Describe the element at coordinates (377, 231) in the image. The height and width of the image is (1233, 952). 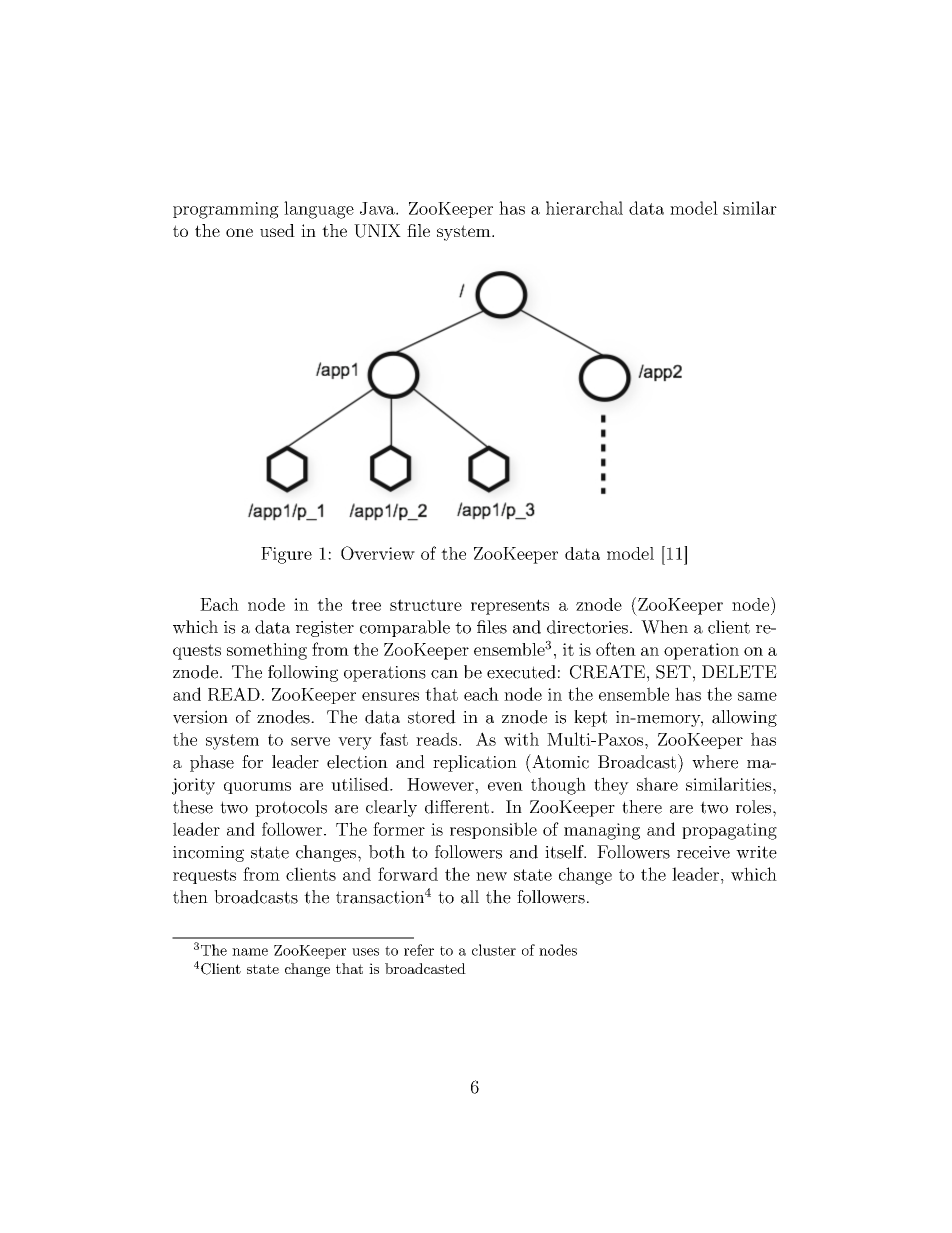
I see `UNIX` at that location.
